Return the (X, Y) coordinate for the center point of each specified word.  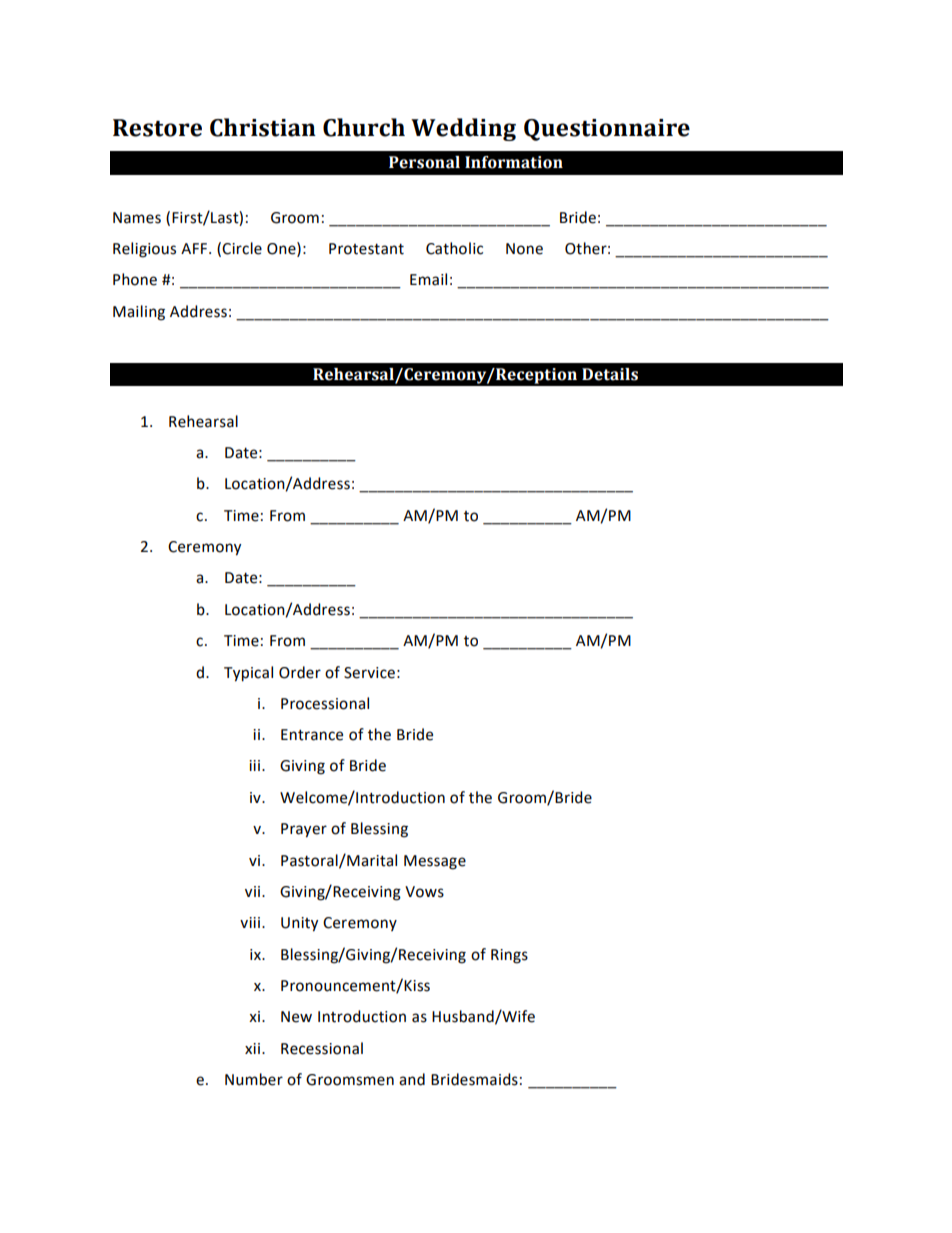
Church (364, 127)
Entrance (312, 735)
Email (428, 279)
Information (514, 162)
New (296, 1017)
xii (254, 1048)
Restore (157, 128)
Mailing (139, 313)
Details (610, 374)
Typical (248, 674)
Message (435, 862)
